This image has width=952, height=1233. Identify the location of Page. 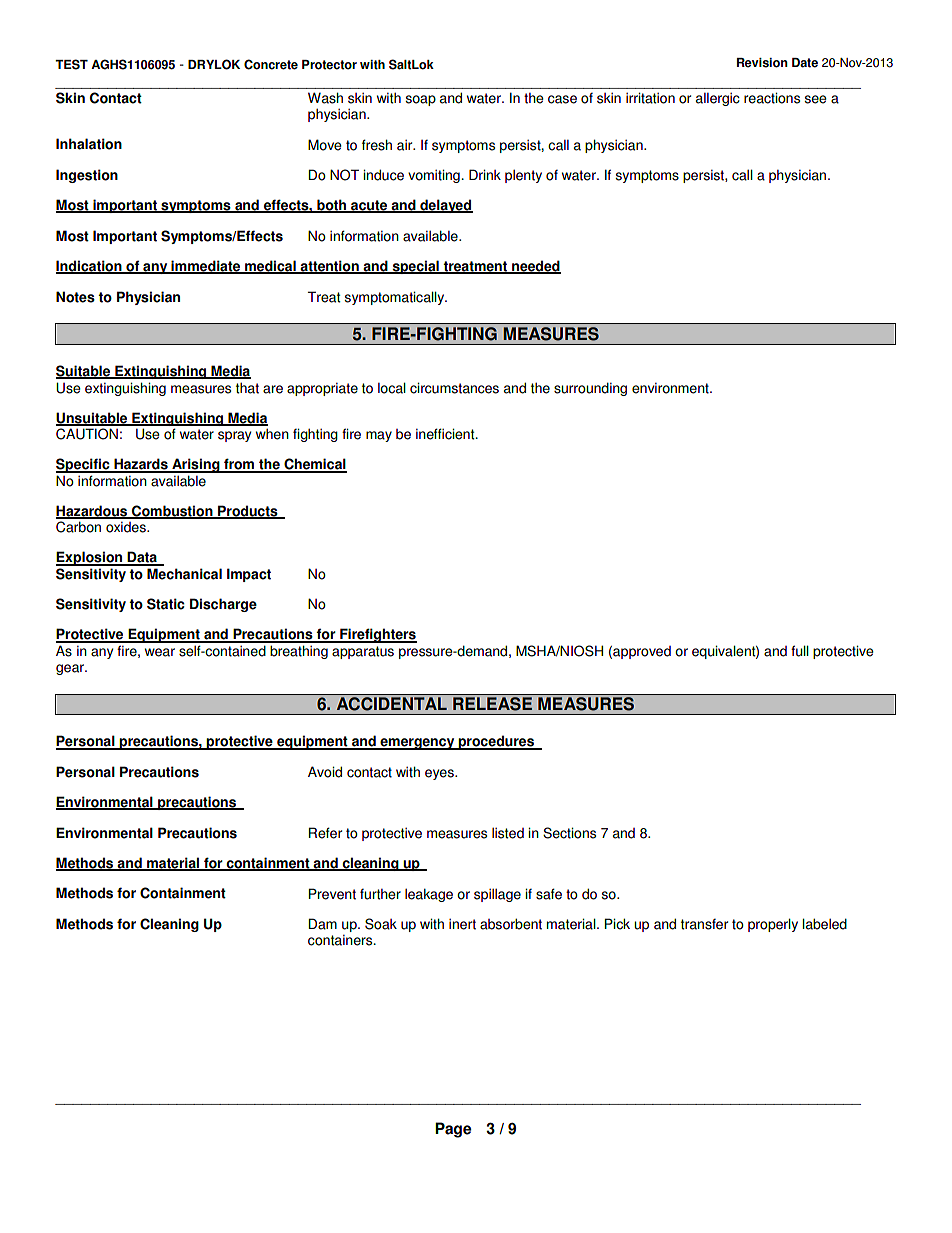
(453, 1130).
